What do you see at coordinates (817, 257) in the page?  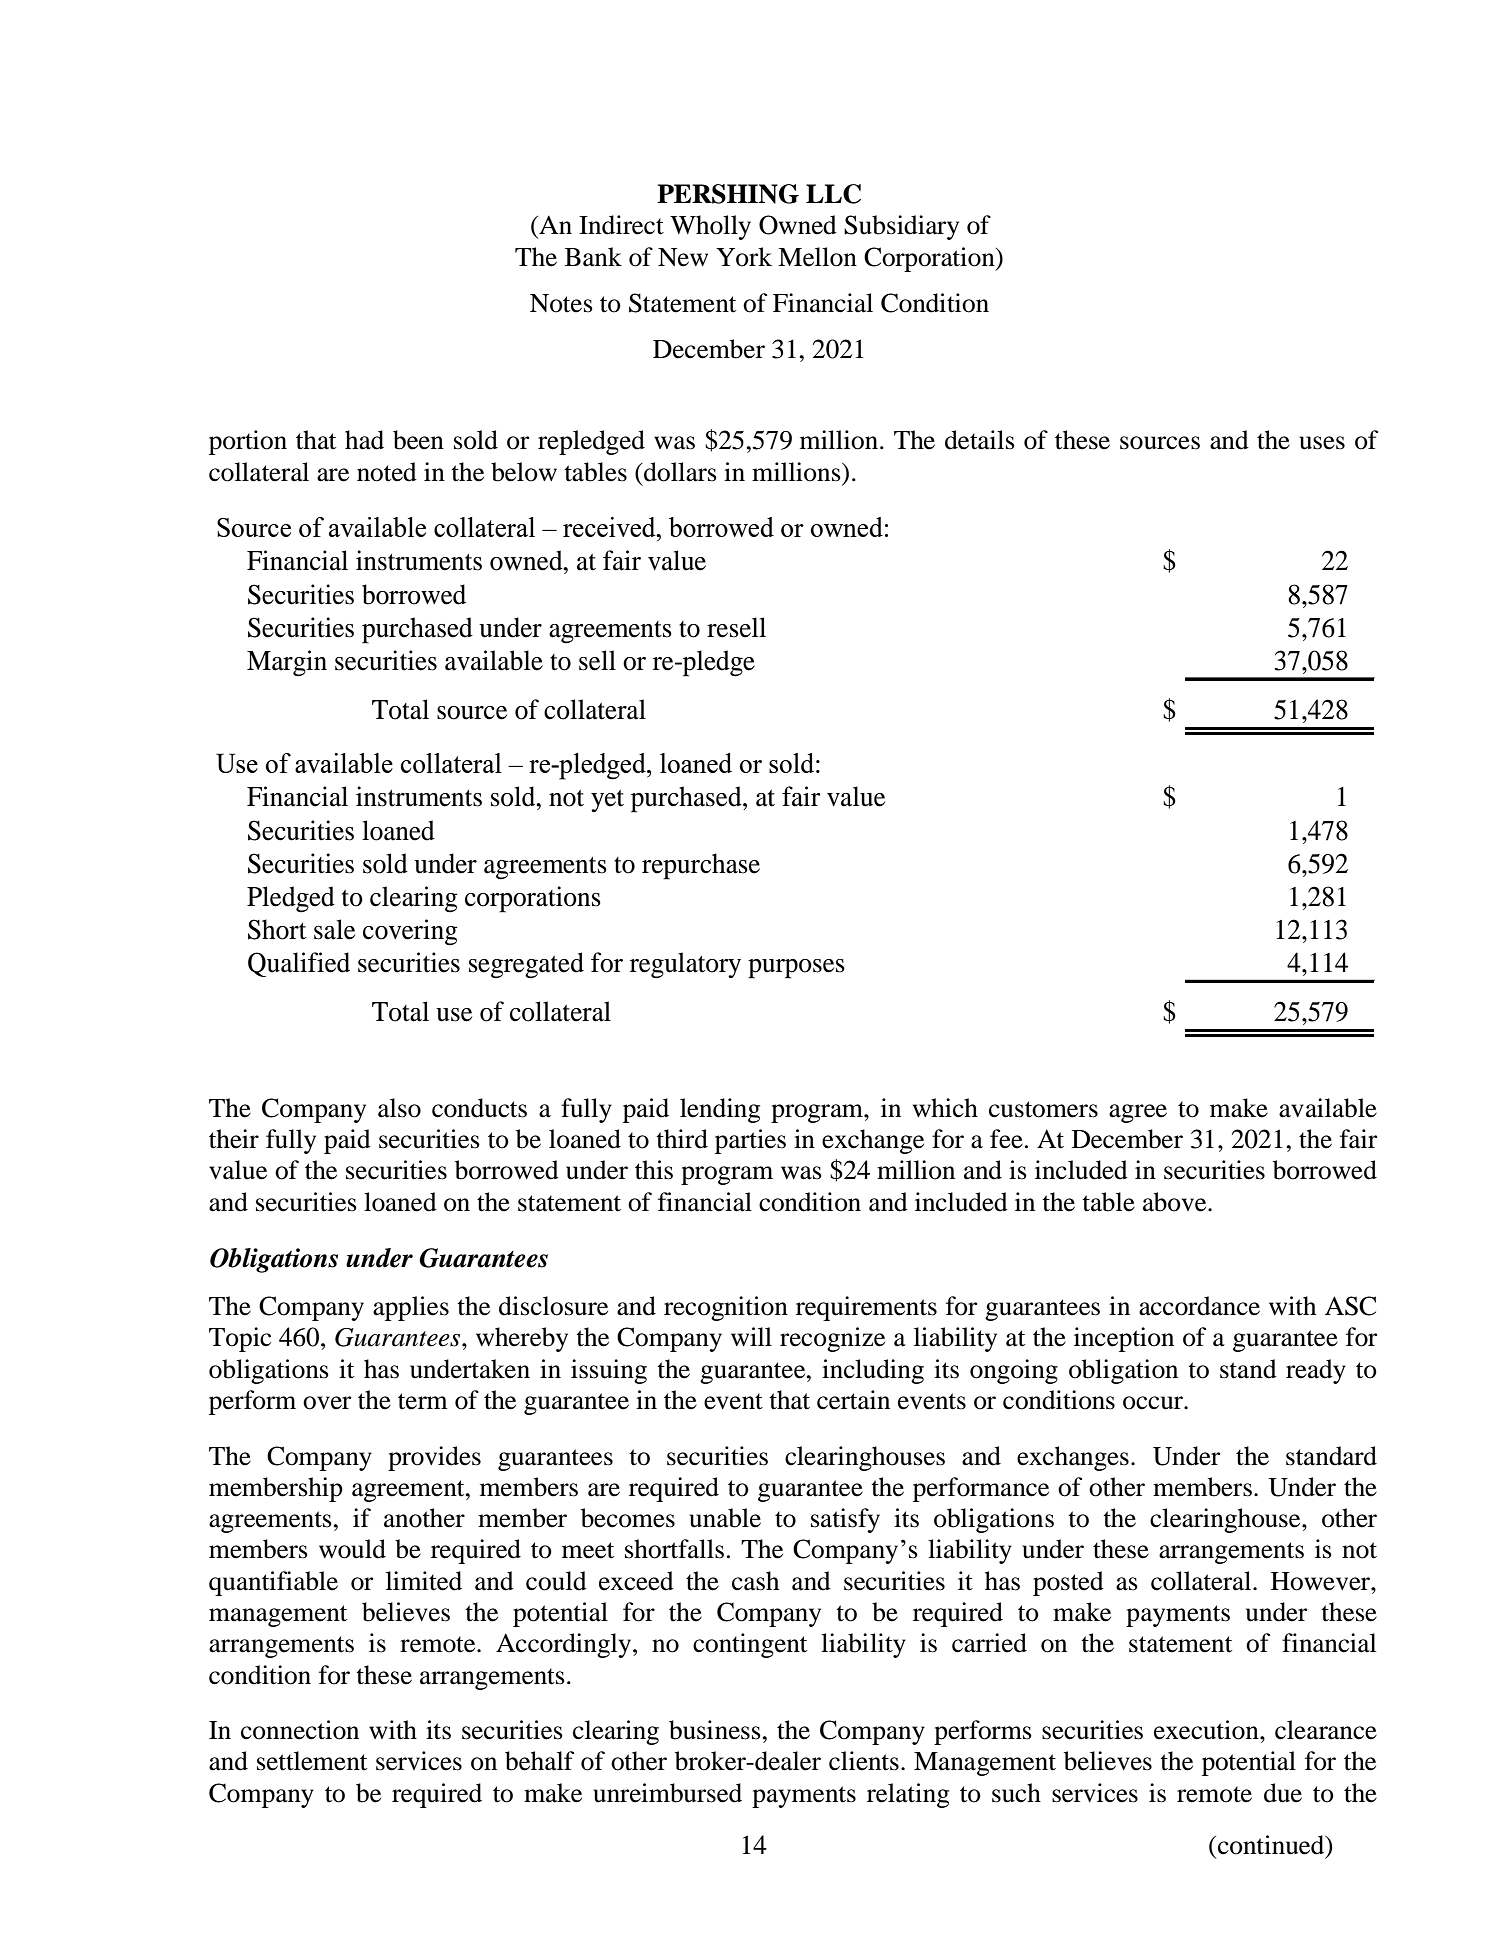 I see `Mellon` at bounding box center [817, 257].
